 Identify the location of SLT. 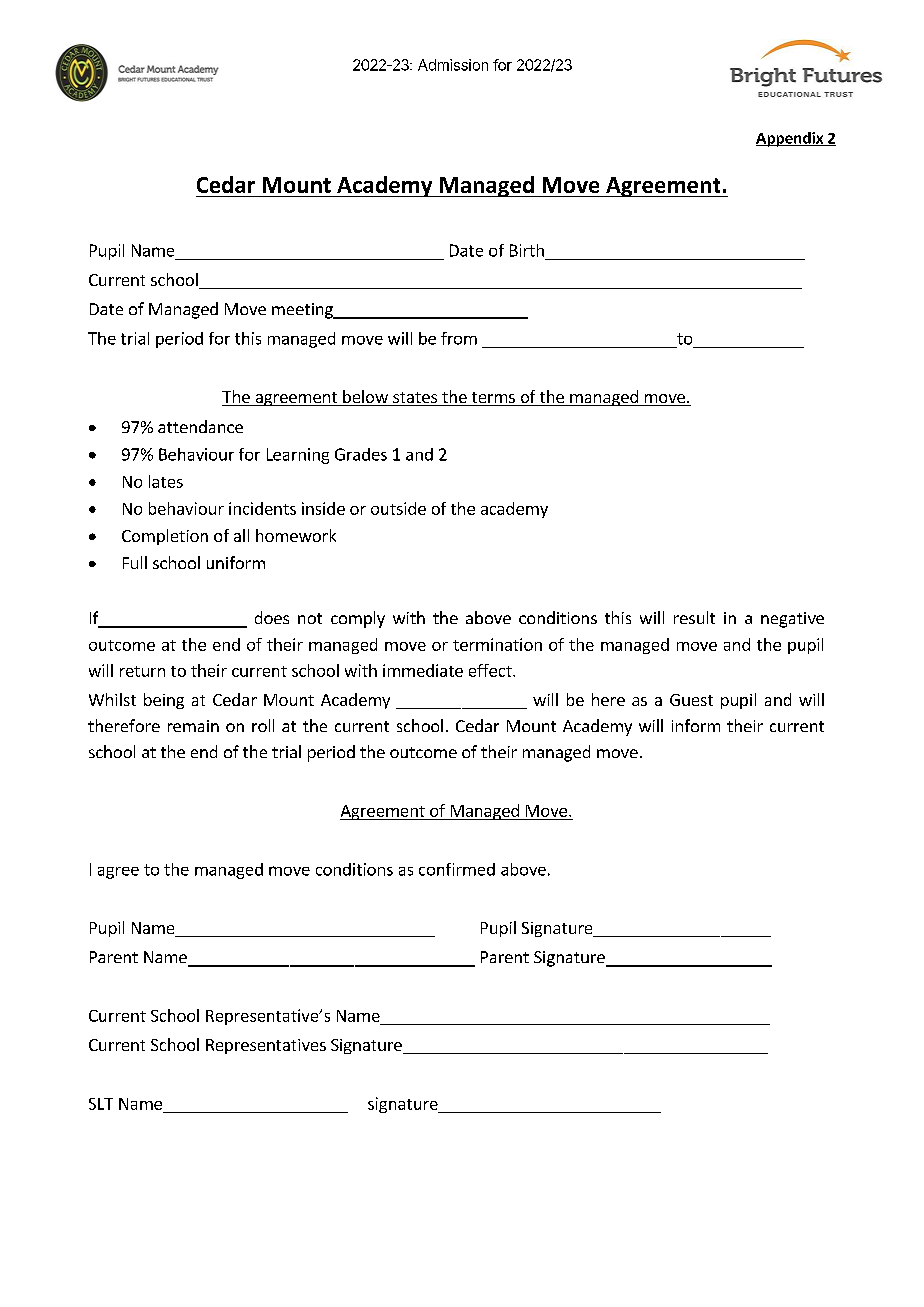
(101, 1104).
